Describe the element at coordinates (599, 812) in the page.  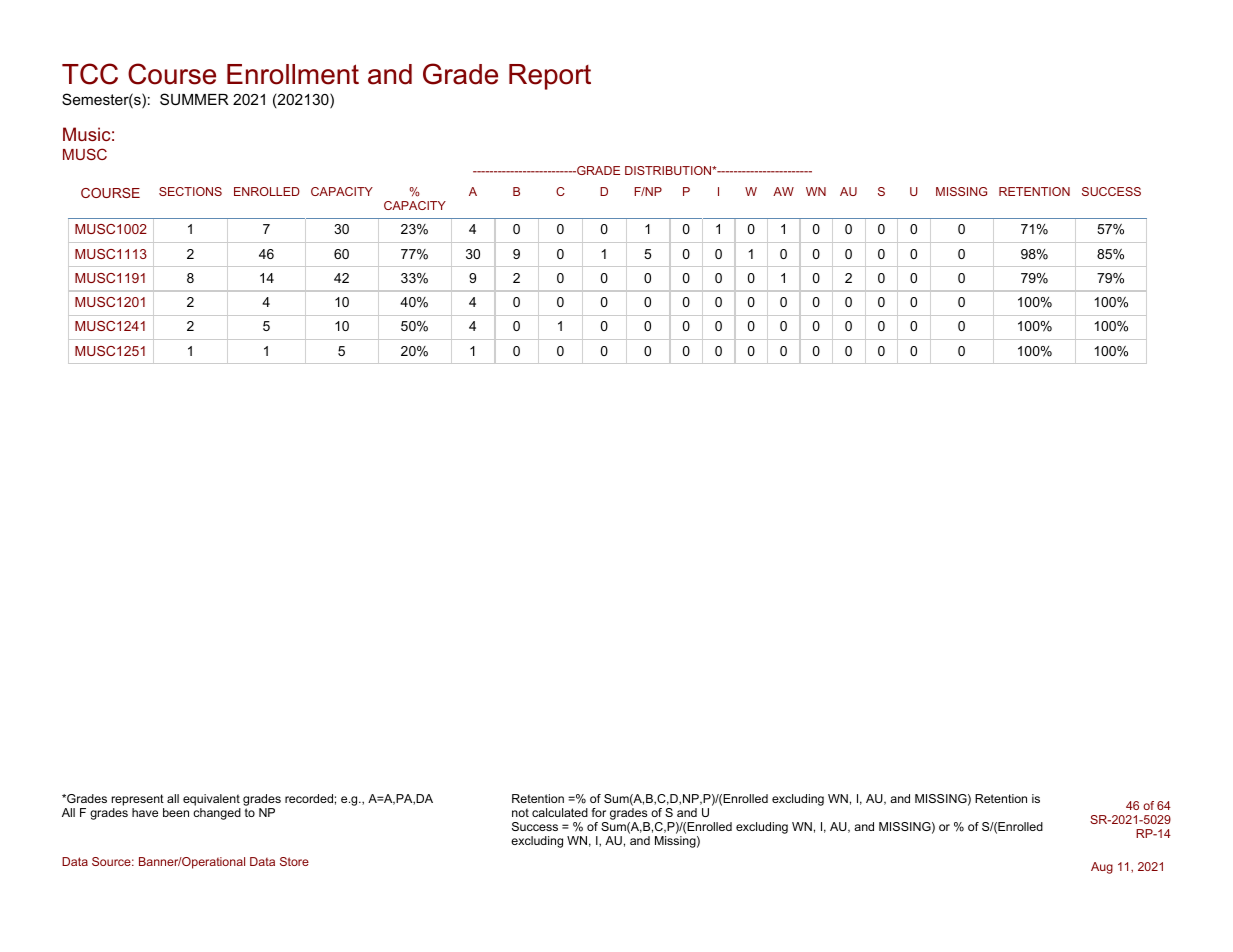
I see `for` at that location.
